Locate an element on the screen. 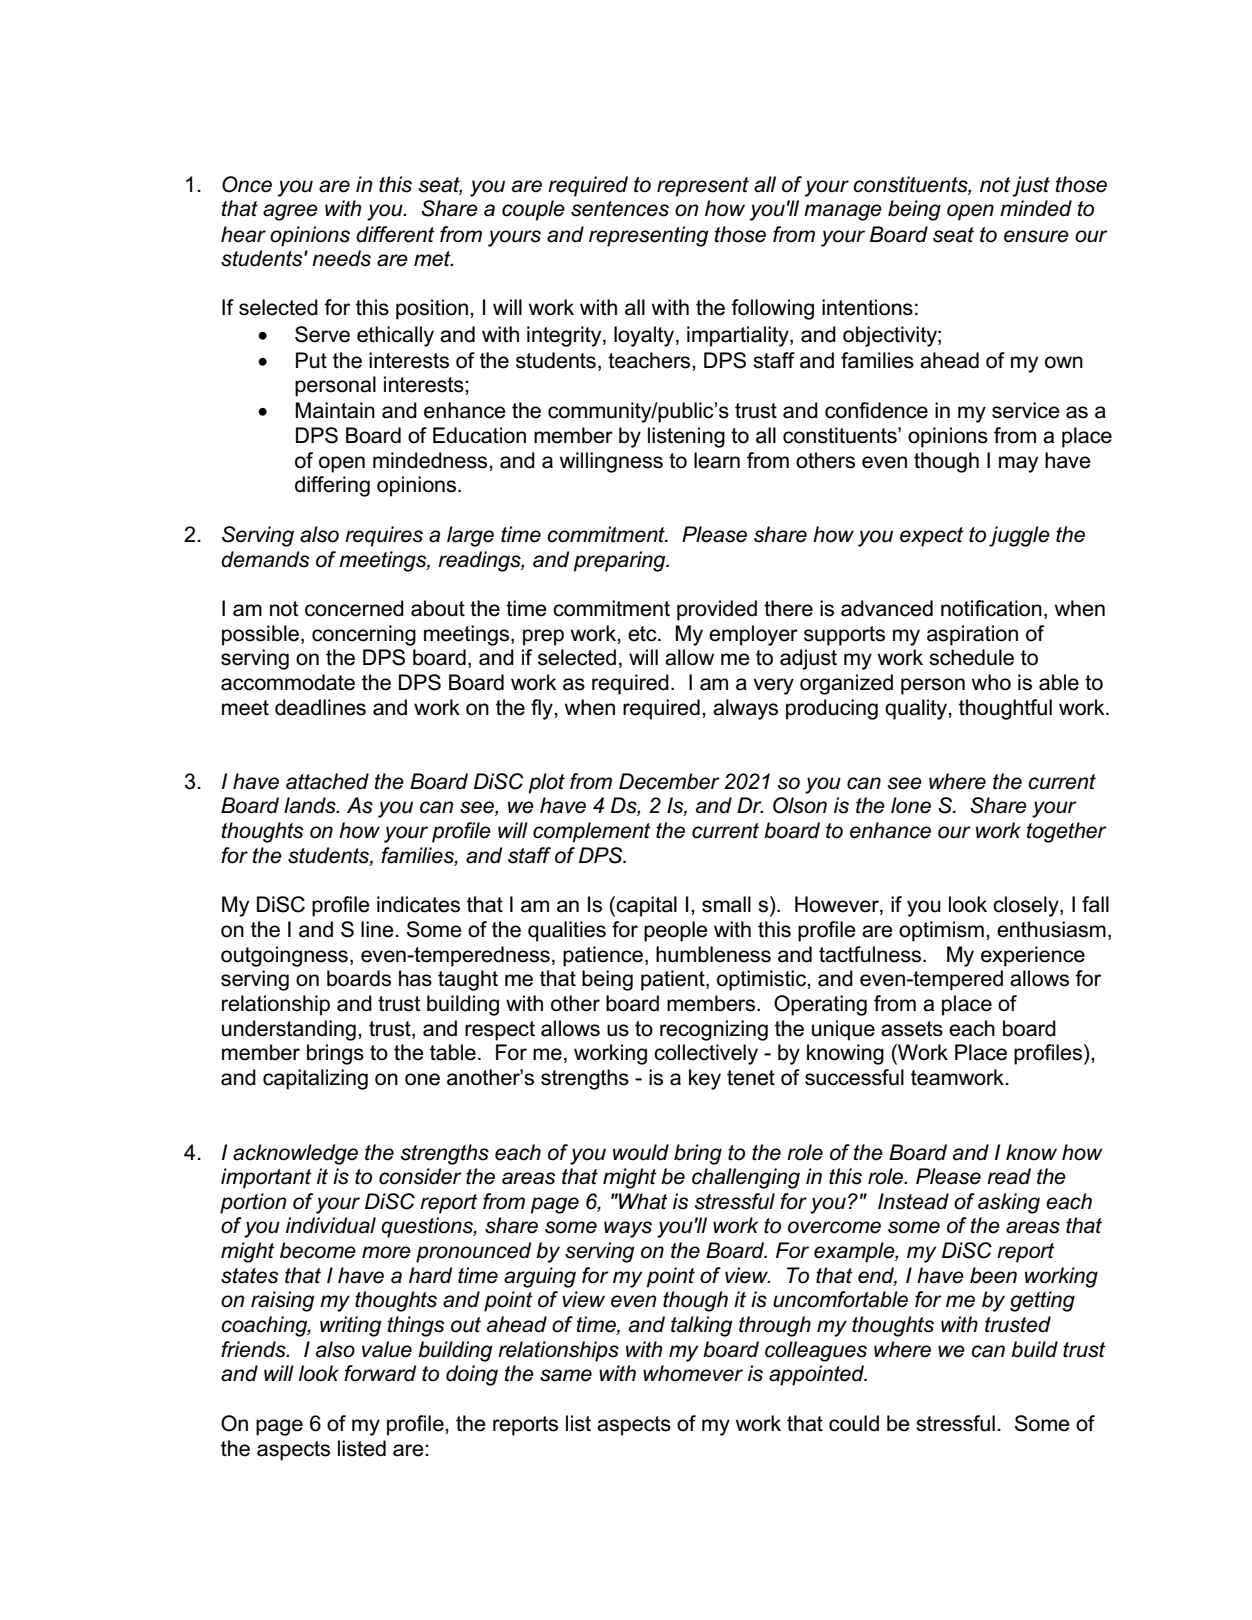 The height and width of the screenshot is (1620, 1252). understanding is located at coordinates (289, 1030).
